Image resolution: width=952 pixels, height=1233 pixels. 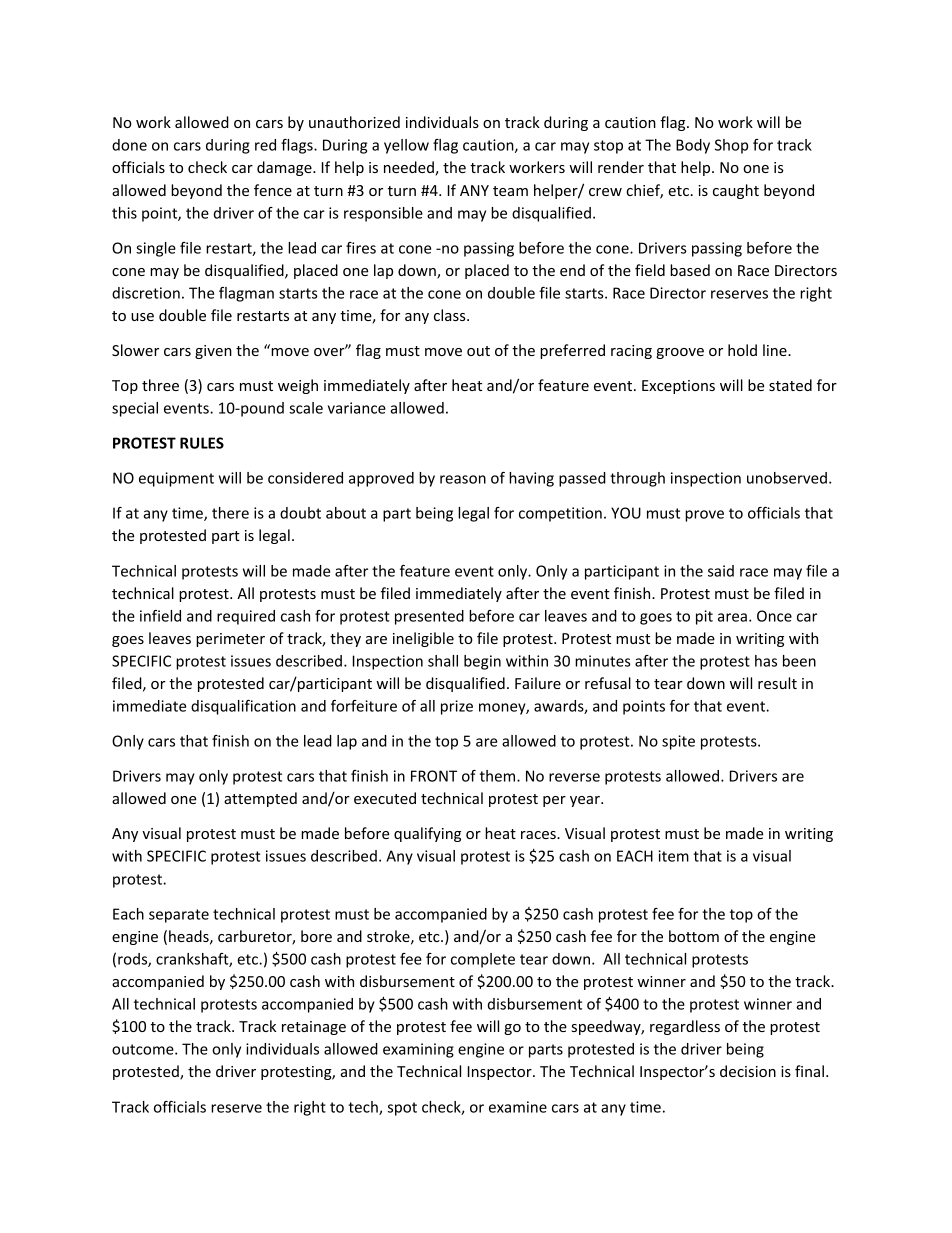 What do you see at coordinates (144, 1049) in the document?
I see `outcome` at bounding box center [144, 1049].
